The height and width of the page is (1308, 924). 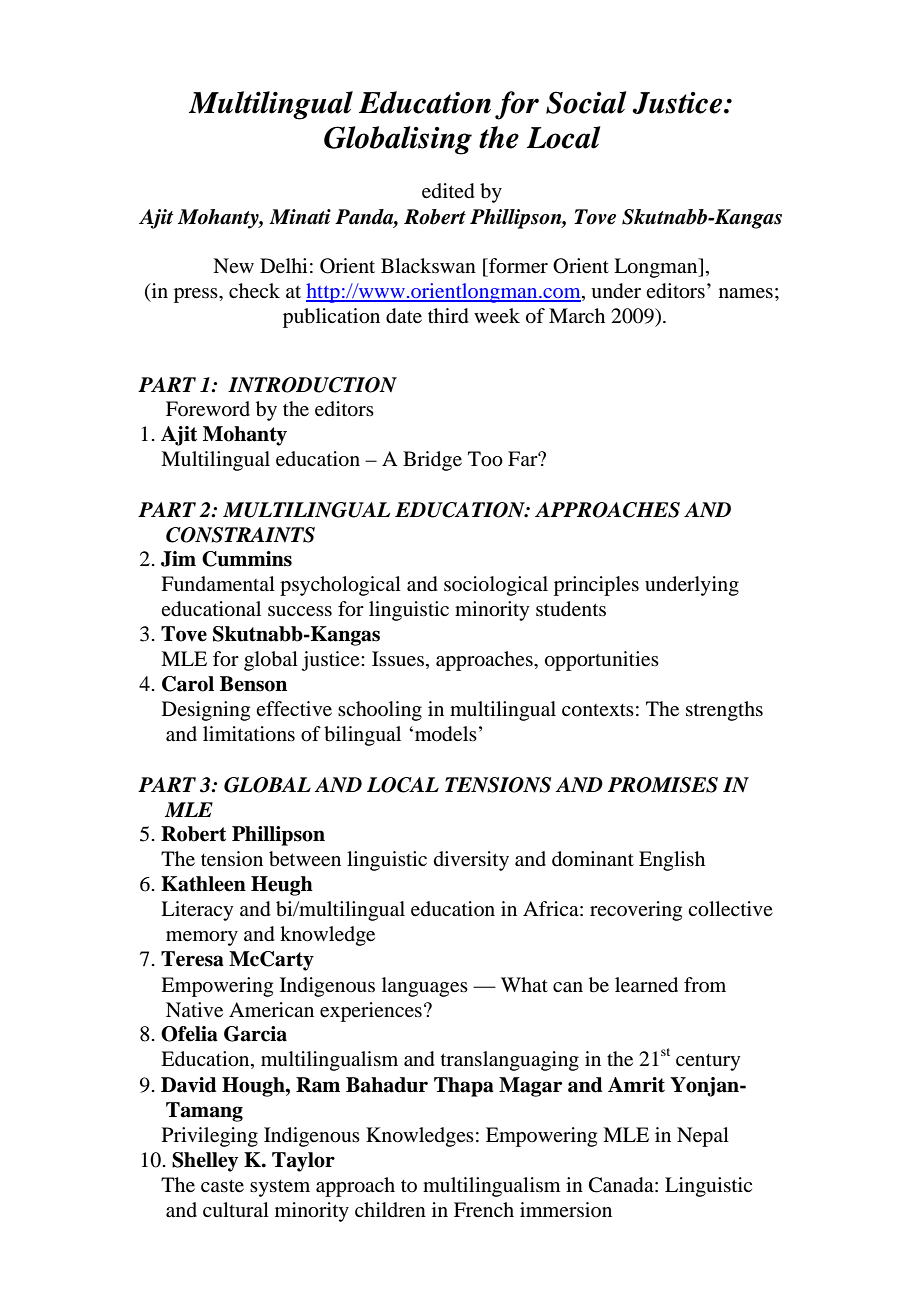 What do you see at coordinates (485, 459) in the page?
I see `Too` at bounding box center [485, 459].
